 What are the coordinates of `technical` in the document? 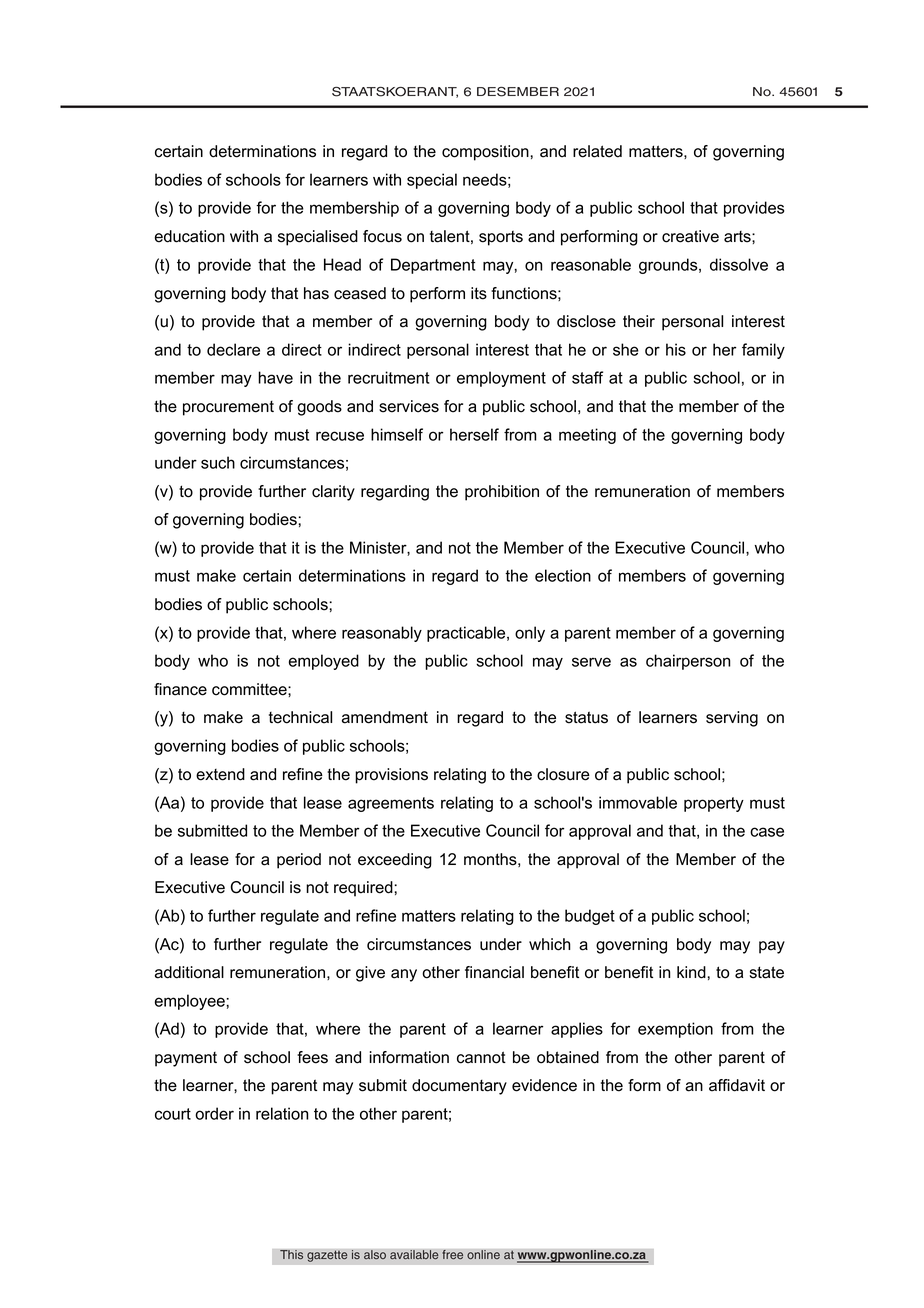 It's located at (300, 717).
